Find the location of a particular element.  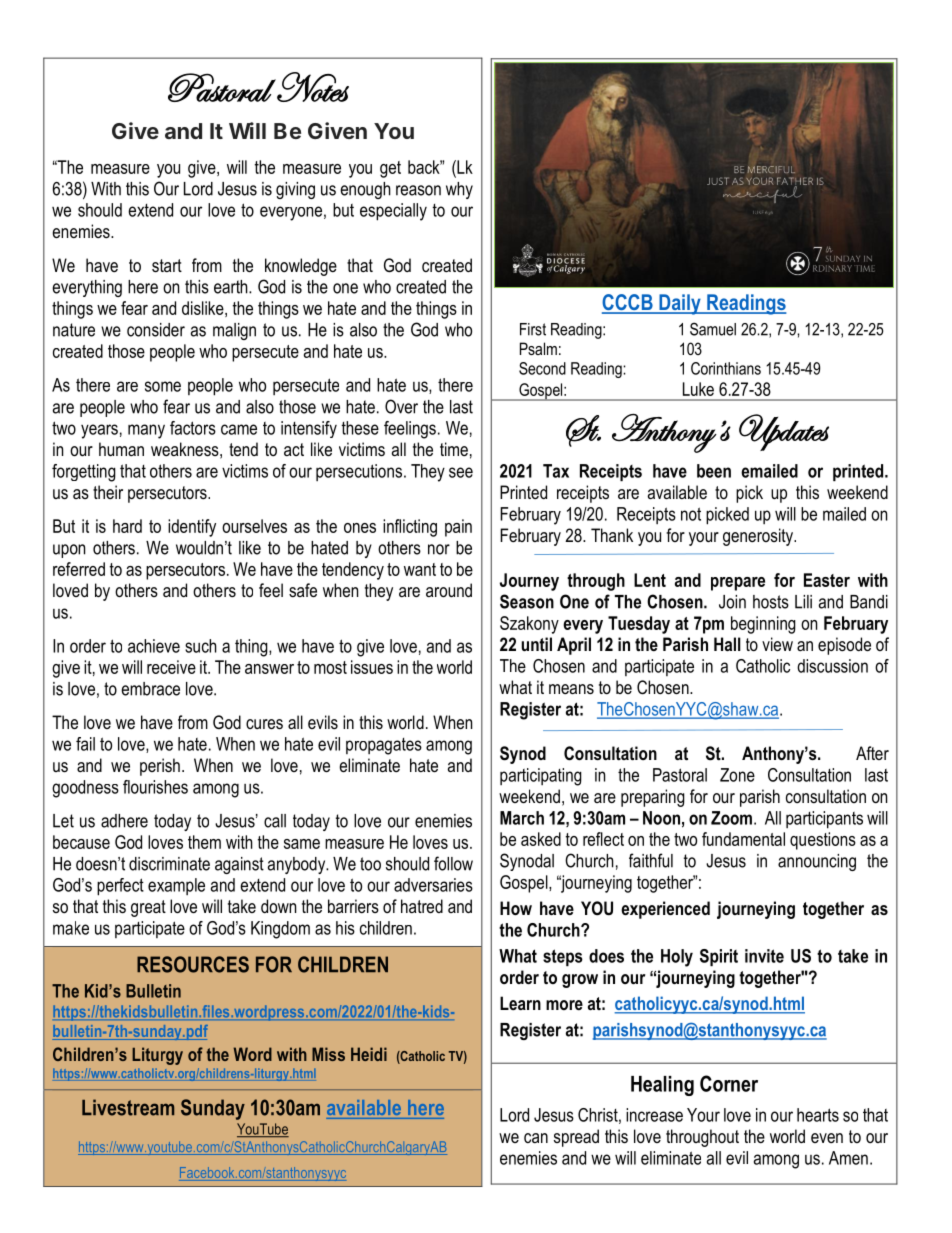

Daily is located at coordinates (680, 304).
